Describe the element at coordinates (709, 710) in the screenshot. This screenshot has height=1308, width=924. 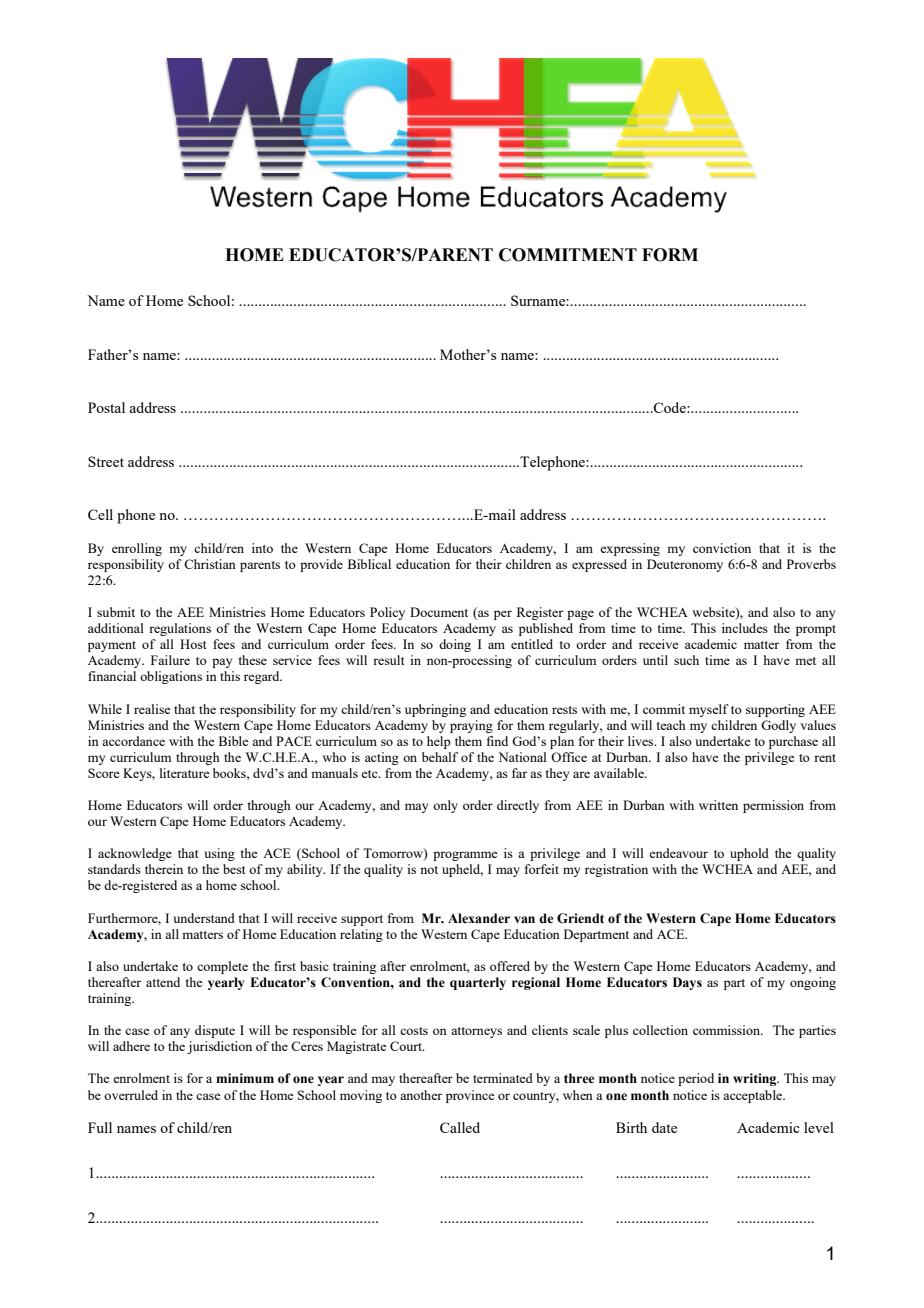
I see `myself` at that location.
